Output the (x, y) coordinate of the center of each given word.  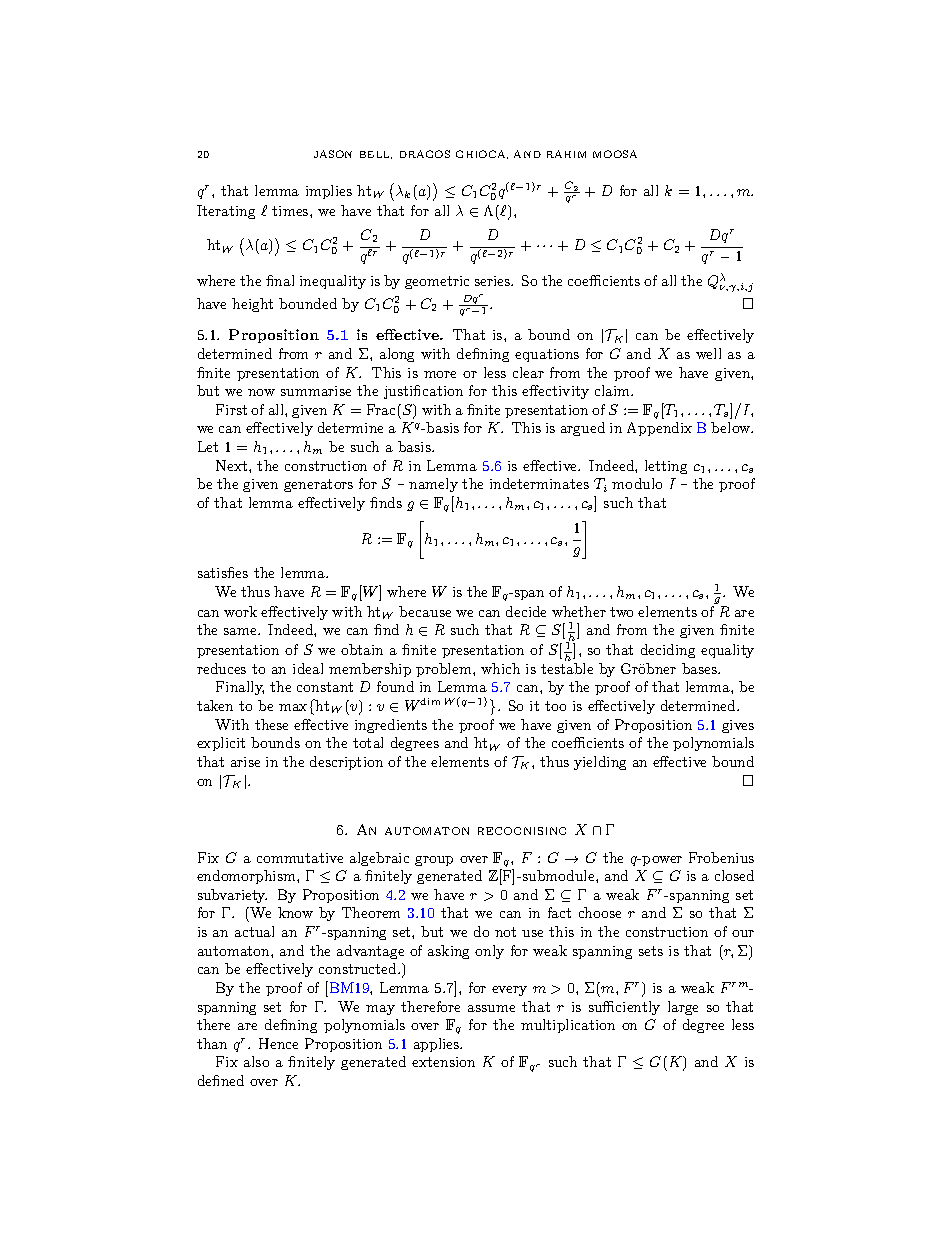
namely (433, 485)
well (708, 353)
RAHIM (566, 154)
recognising (522, 831)
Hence (278, 1043)
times (291, 211)
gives (738, 726)
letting (666, 467)
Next (233, 465)
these (271, 724)
